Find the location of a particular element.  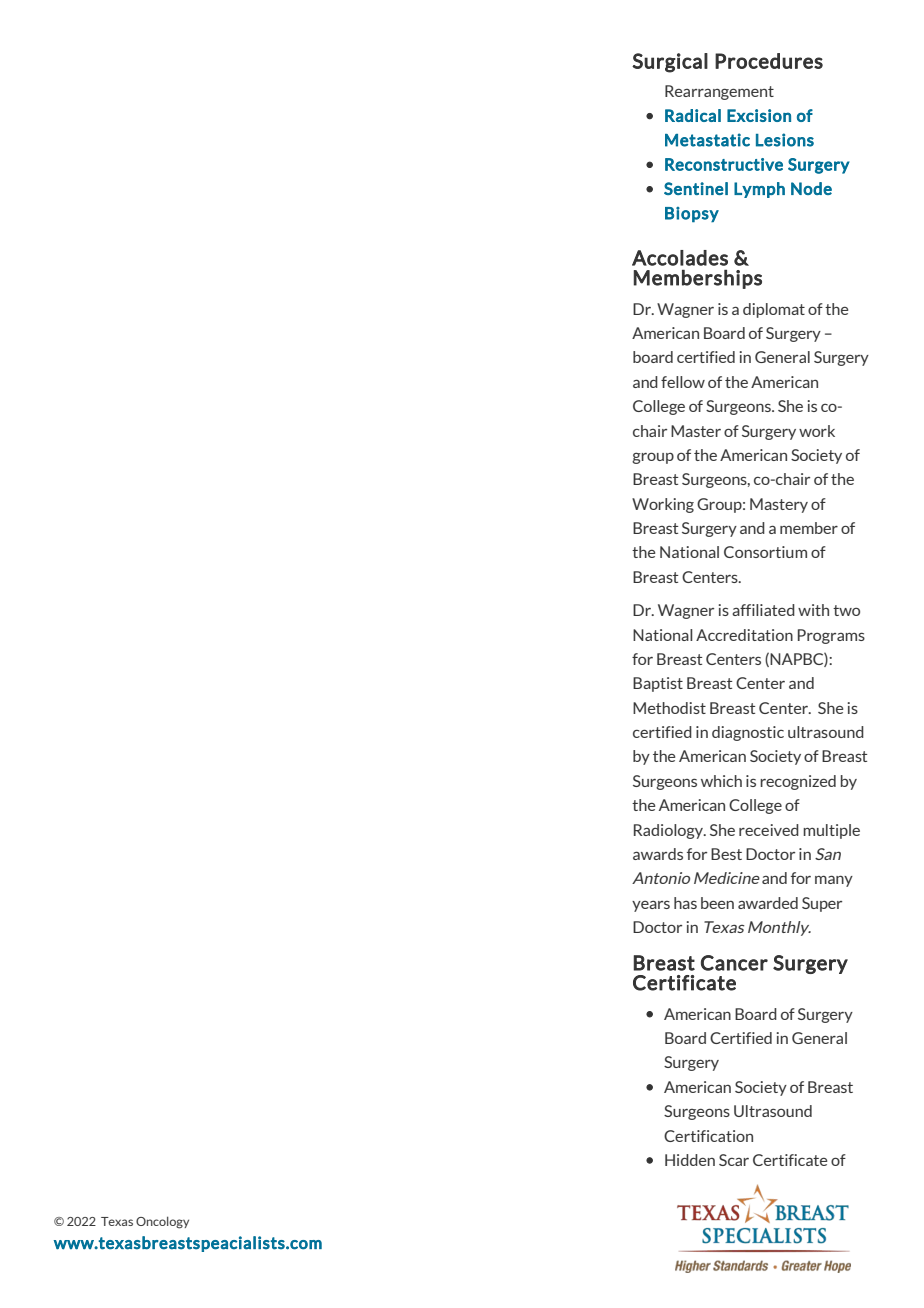

Methodist is located at coordinates (669, 708).
